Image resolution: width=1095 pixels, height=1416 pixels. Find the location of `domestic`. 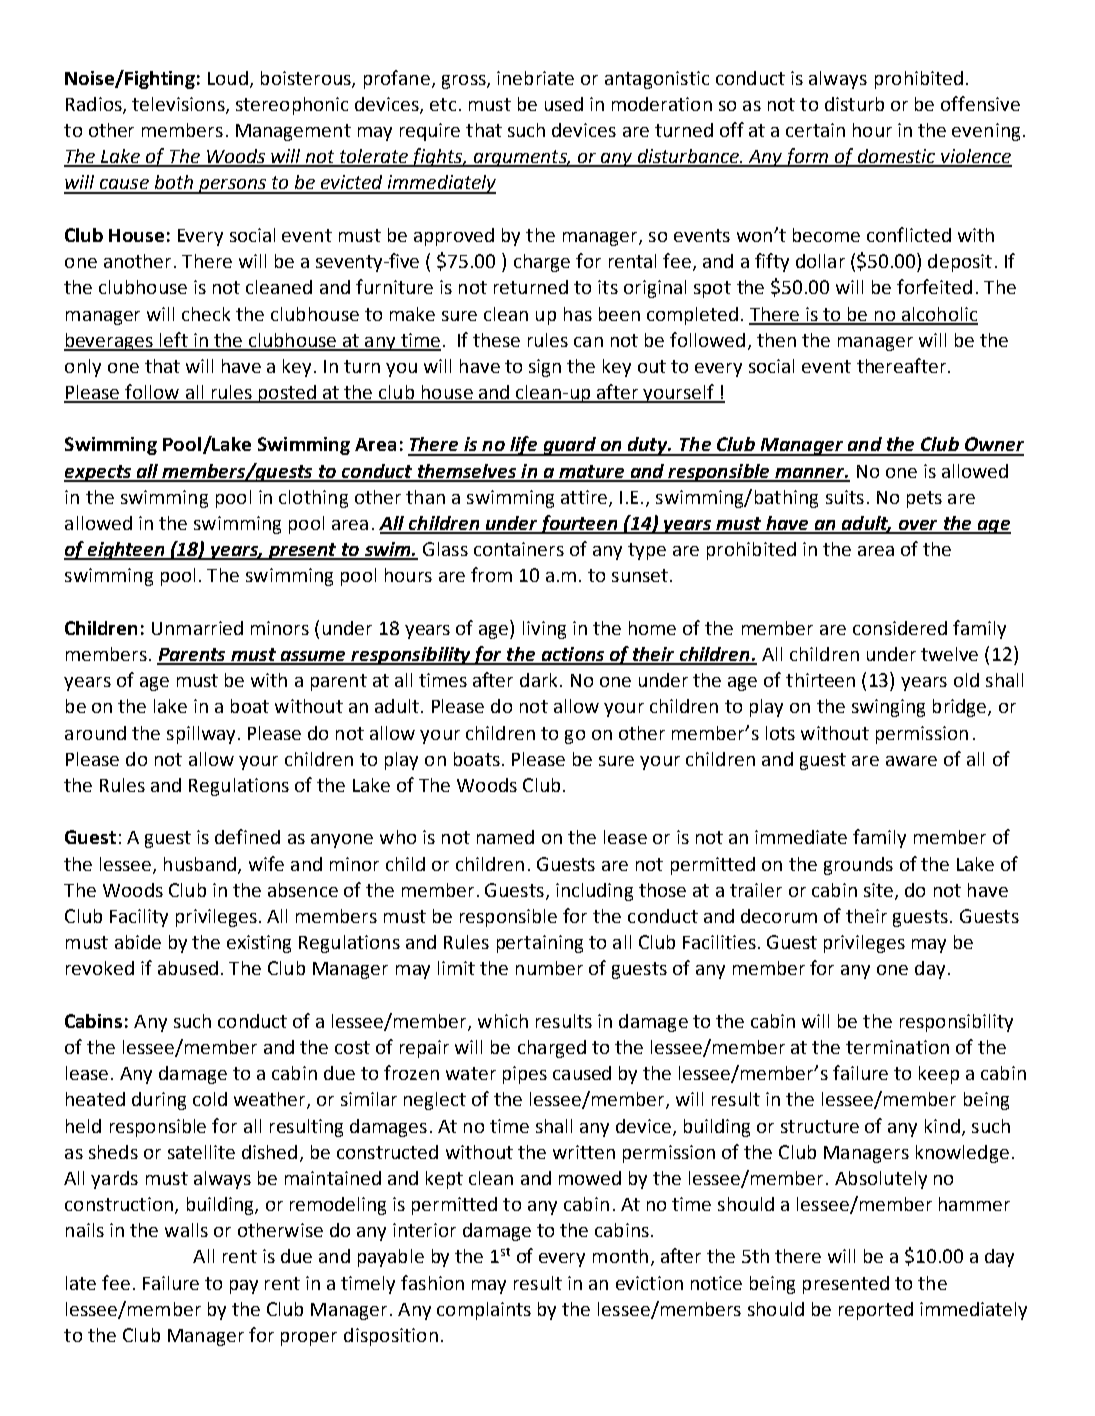

domestic is located at coordinates (896, 157).
